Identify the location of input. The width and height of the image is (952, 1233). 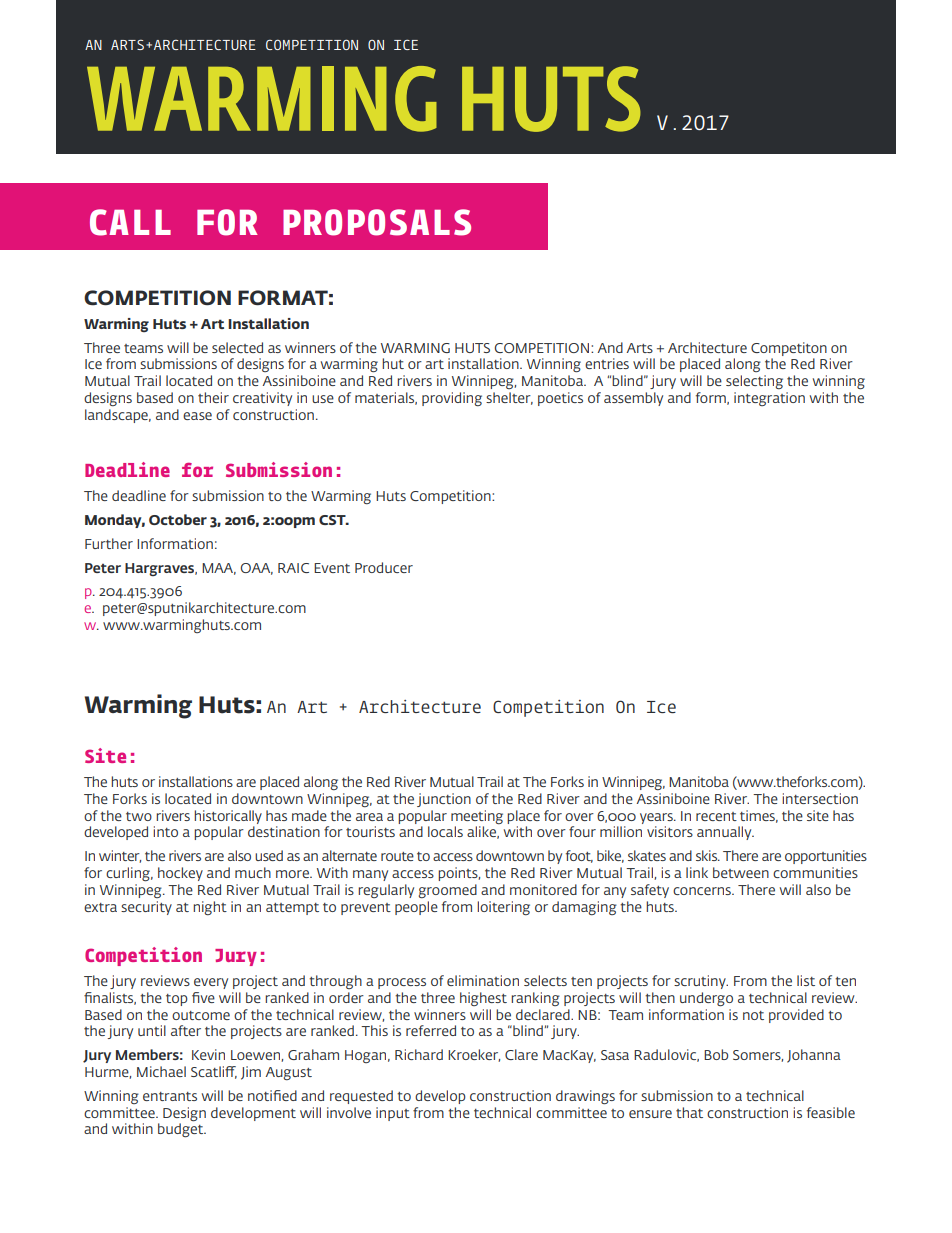
(393, 1114).
